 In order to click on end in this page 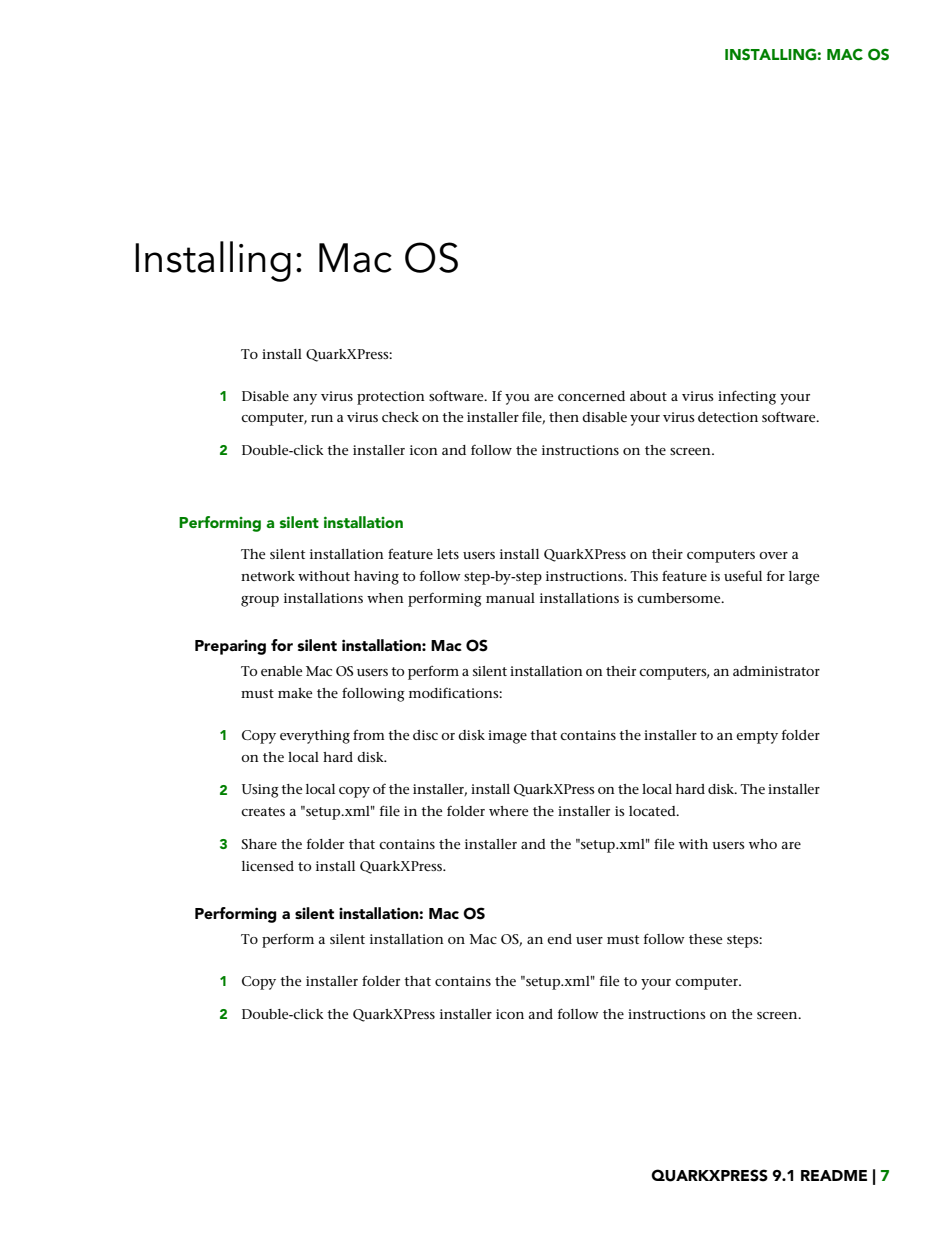, I will do `click(559, 939)`.
